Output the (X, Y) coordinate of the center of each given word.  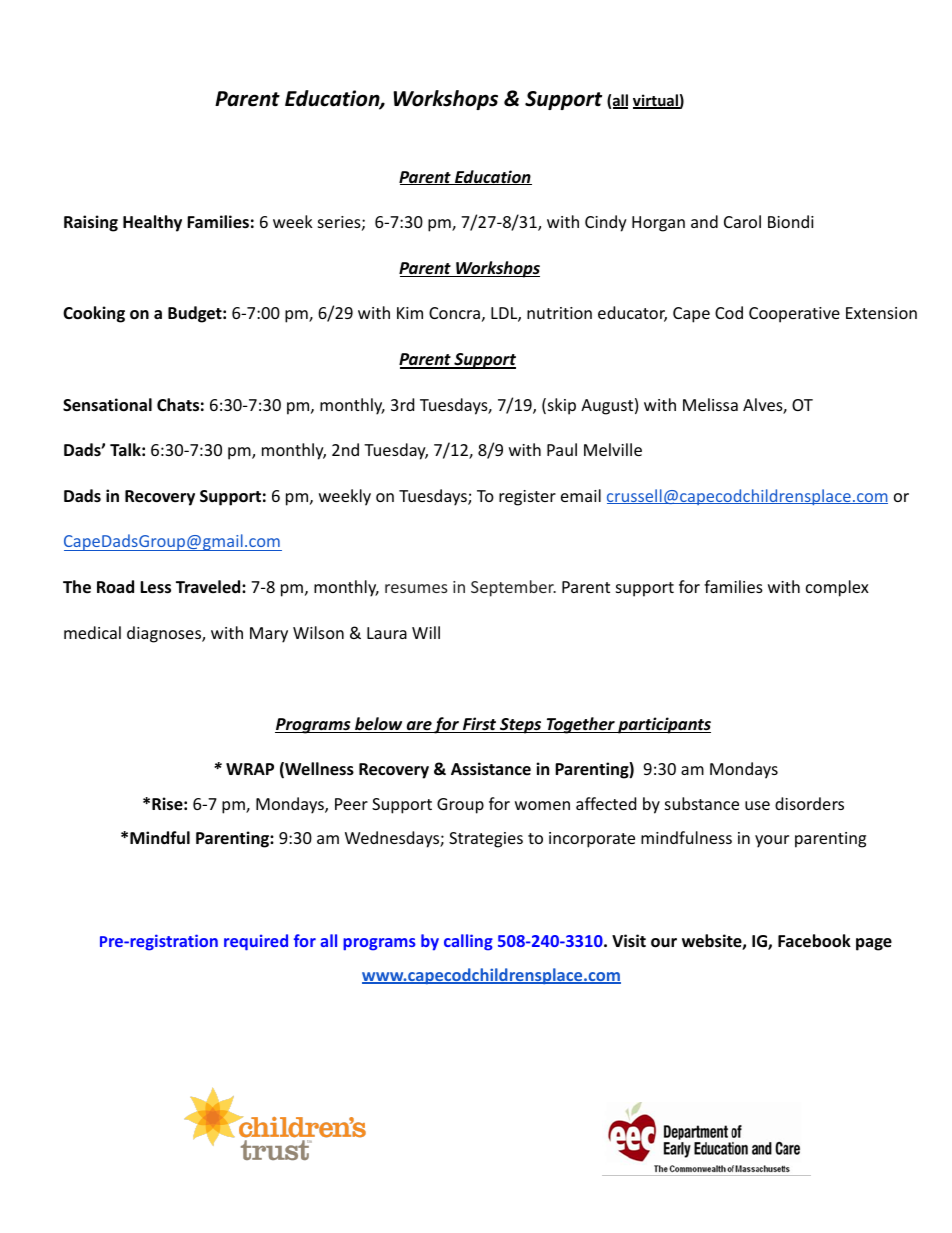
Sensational (107, 405)
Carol (742, 221)
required (256, 942)
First (480, 725)
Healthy (152, 223)
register (527, 498)
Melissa (710, 404)
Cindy (606, 223)
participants (663, 725)
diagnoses (165, 634)
